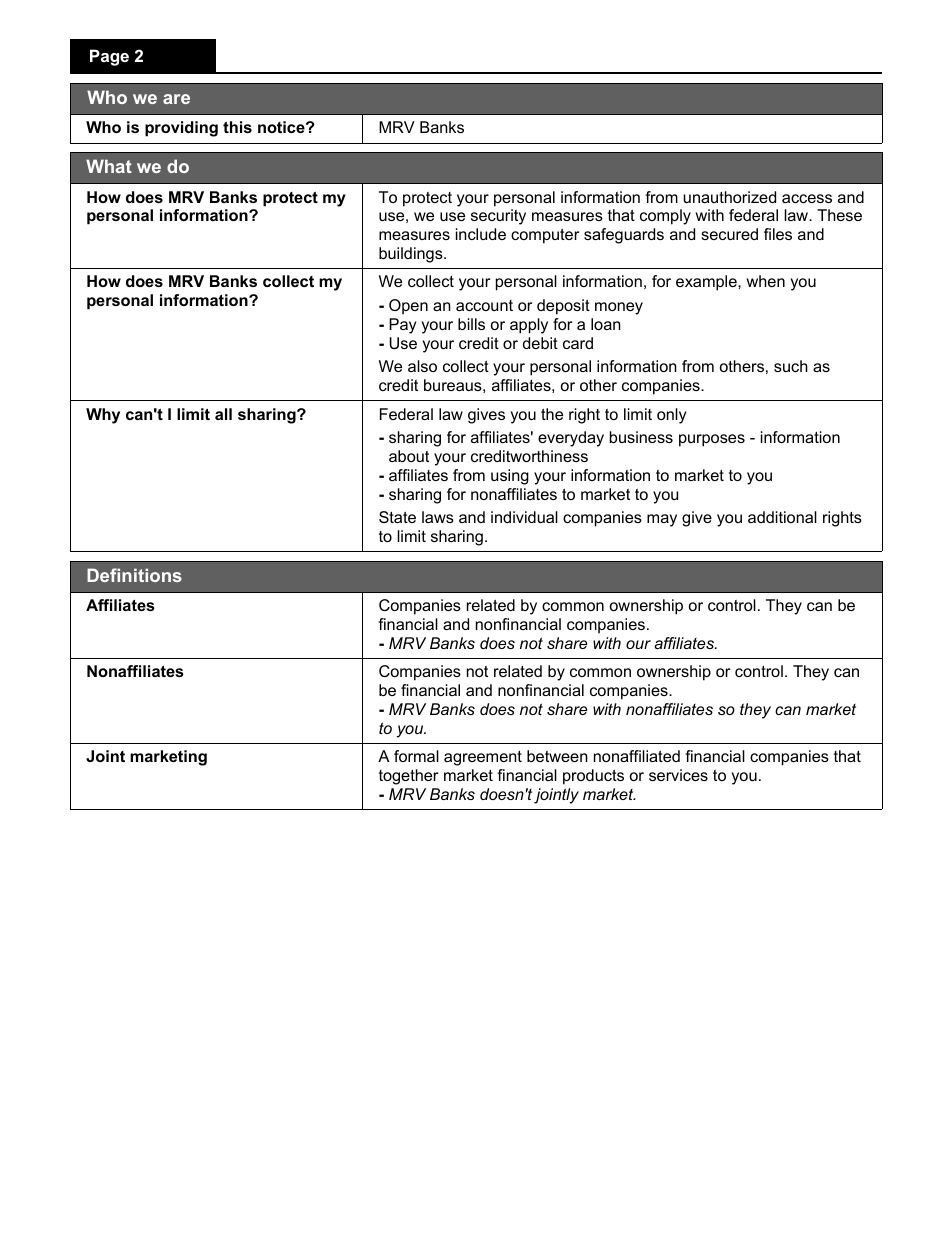 The height and width of the screenshot is (1233, 952). Describe the element at coordinates (181, 129) in the screenshot. I see `providing` at that location.
